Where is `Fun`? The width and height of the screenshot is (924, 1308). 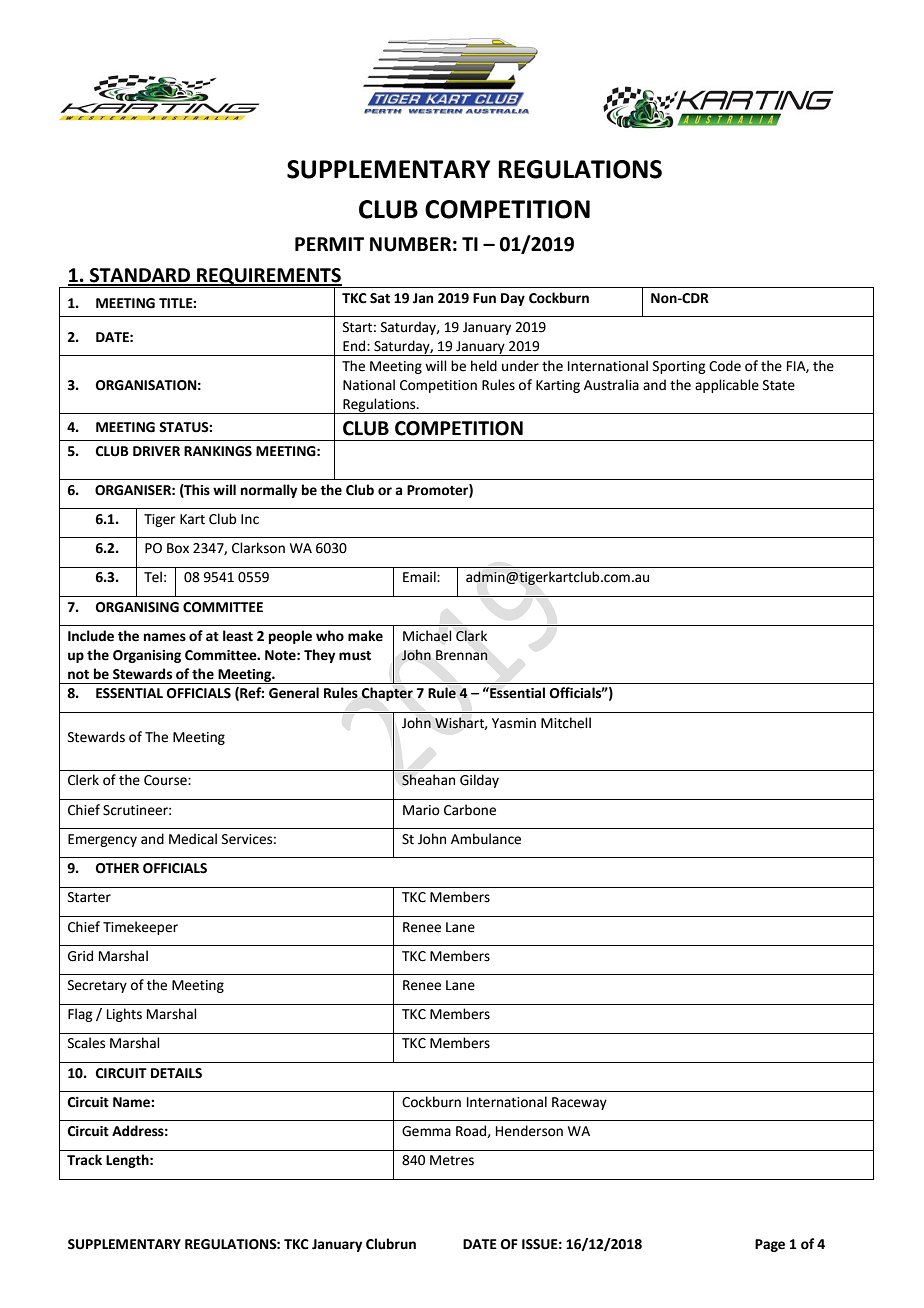
Fun is located at coordinates (484, 298).
